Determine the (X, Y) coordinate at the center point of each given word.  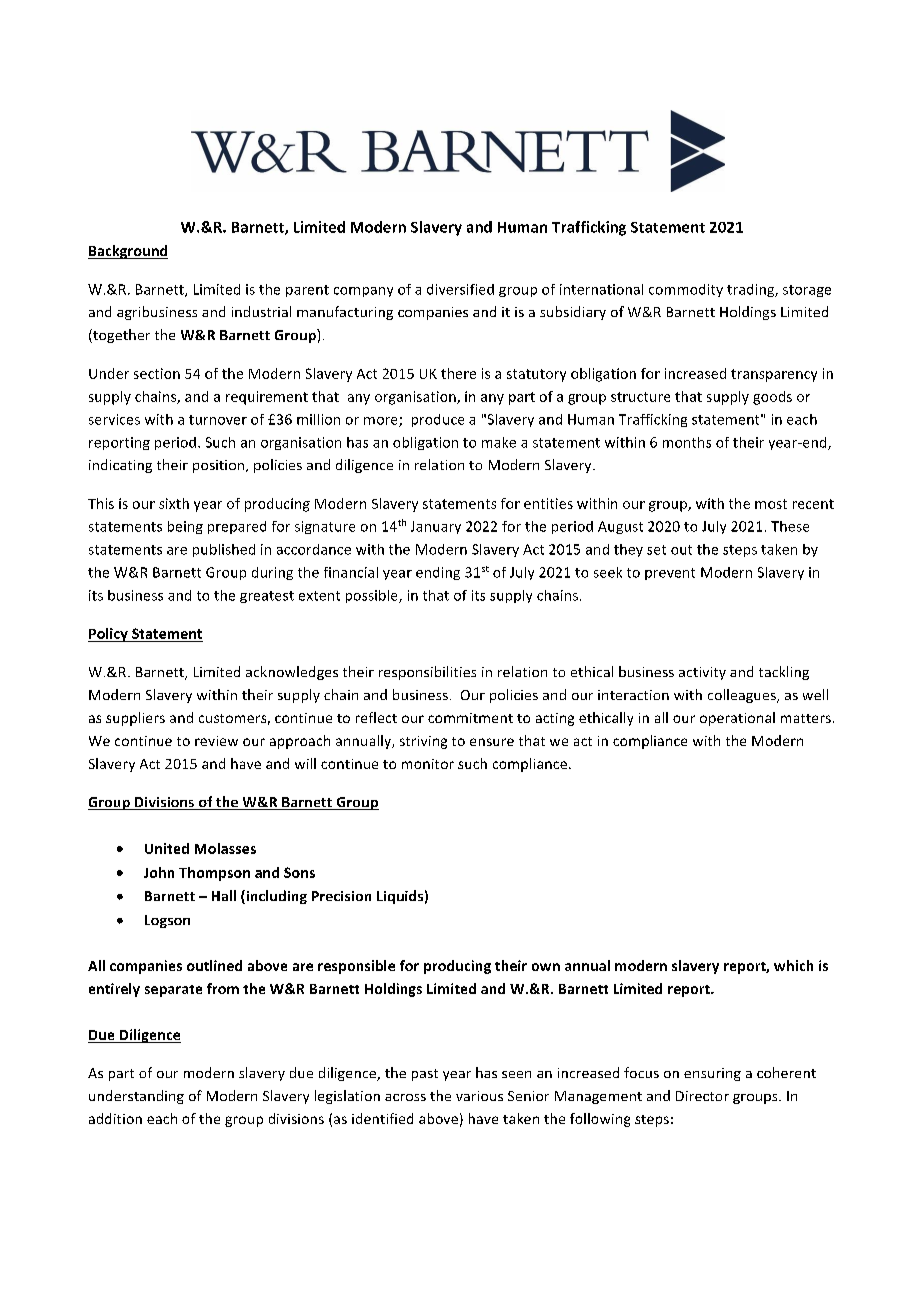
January (436, 527)
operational (737, 719)
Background (128, 252)
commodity (686, 290)
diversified (460, 289)
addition (115, 1118)
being (185, 527)
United (167, 848)
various (479, 1096)
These (790, 526)
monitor (428, 764)
